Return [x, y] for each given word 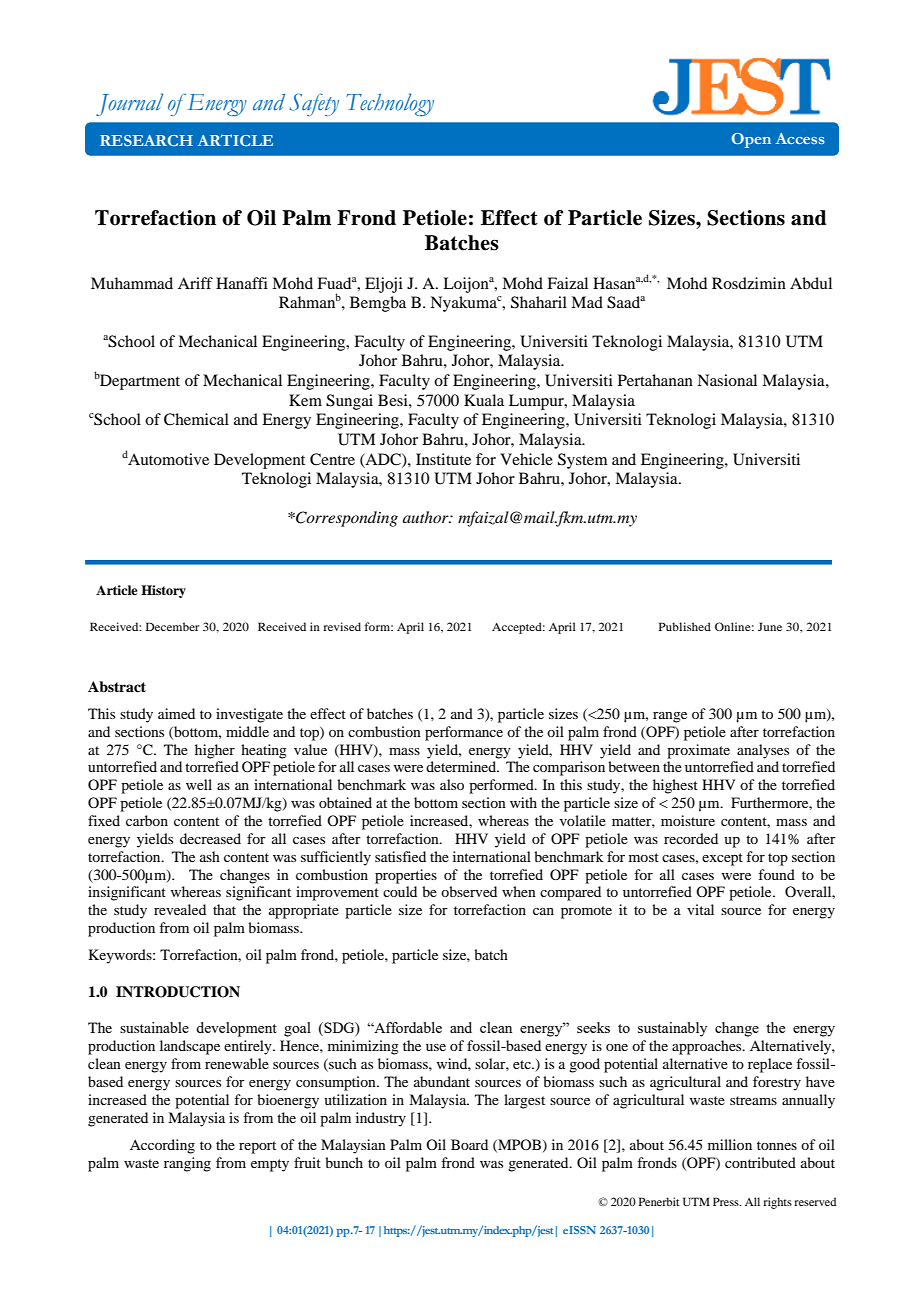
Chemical [196, 419]
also [452, 784]
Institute [443, 459]
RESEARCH [146, 140]
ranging [187, 1164]
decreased [210, 838]
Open [751, 140]
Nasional [727, 380]
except [722, 859]
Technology [390, 105]
